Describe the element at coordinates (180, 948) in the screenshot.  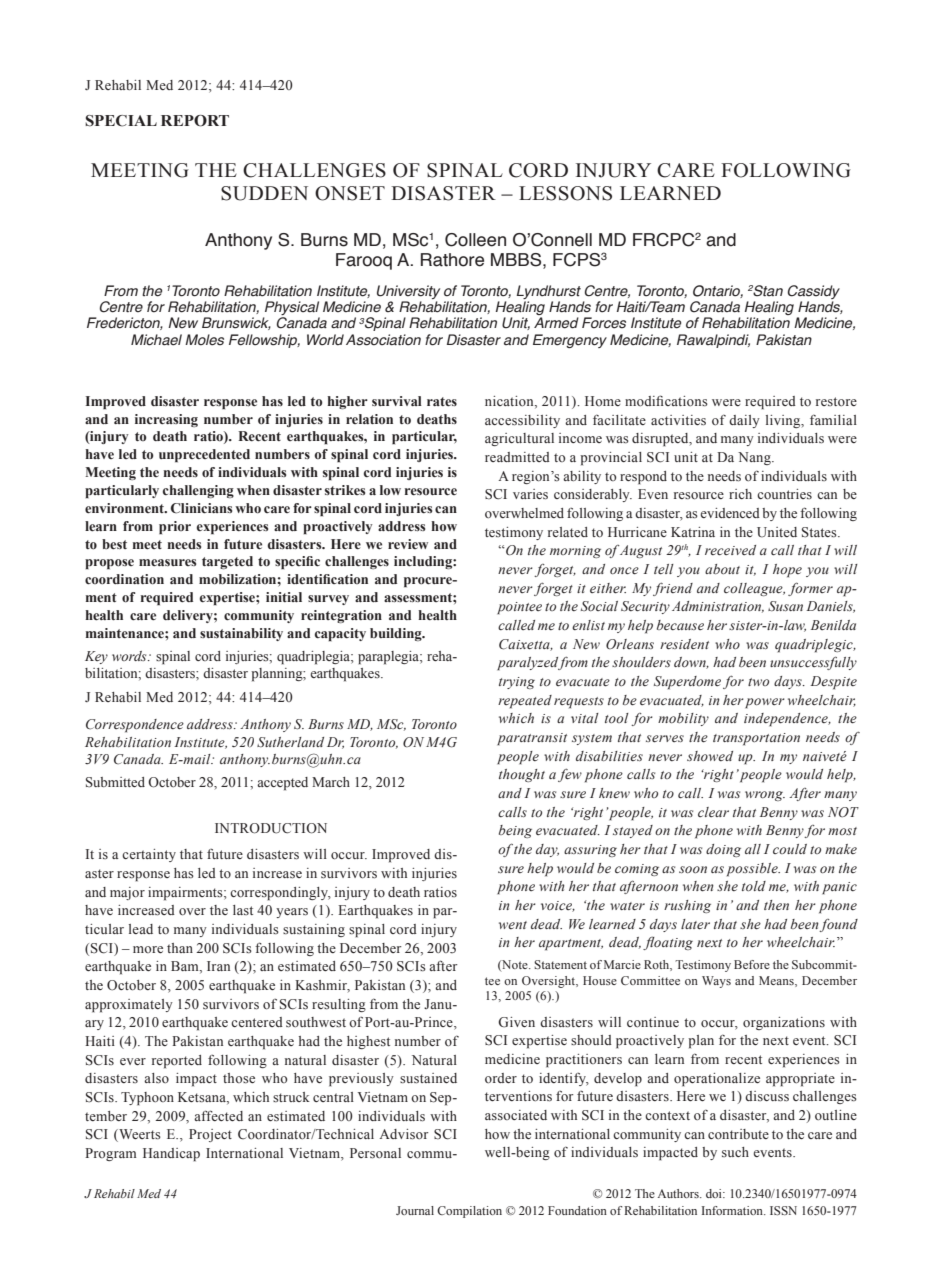
I see `than` at that location.
